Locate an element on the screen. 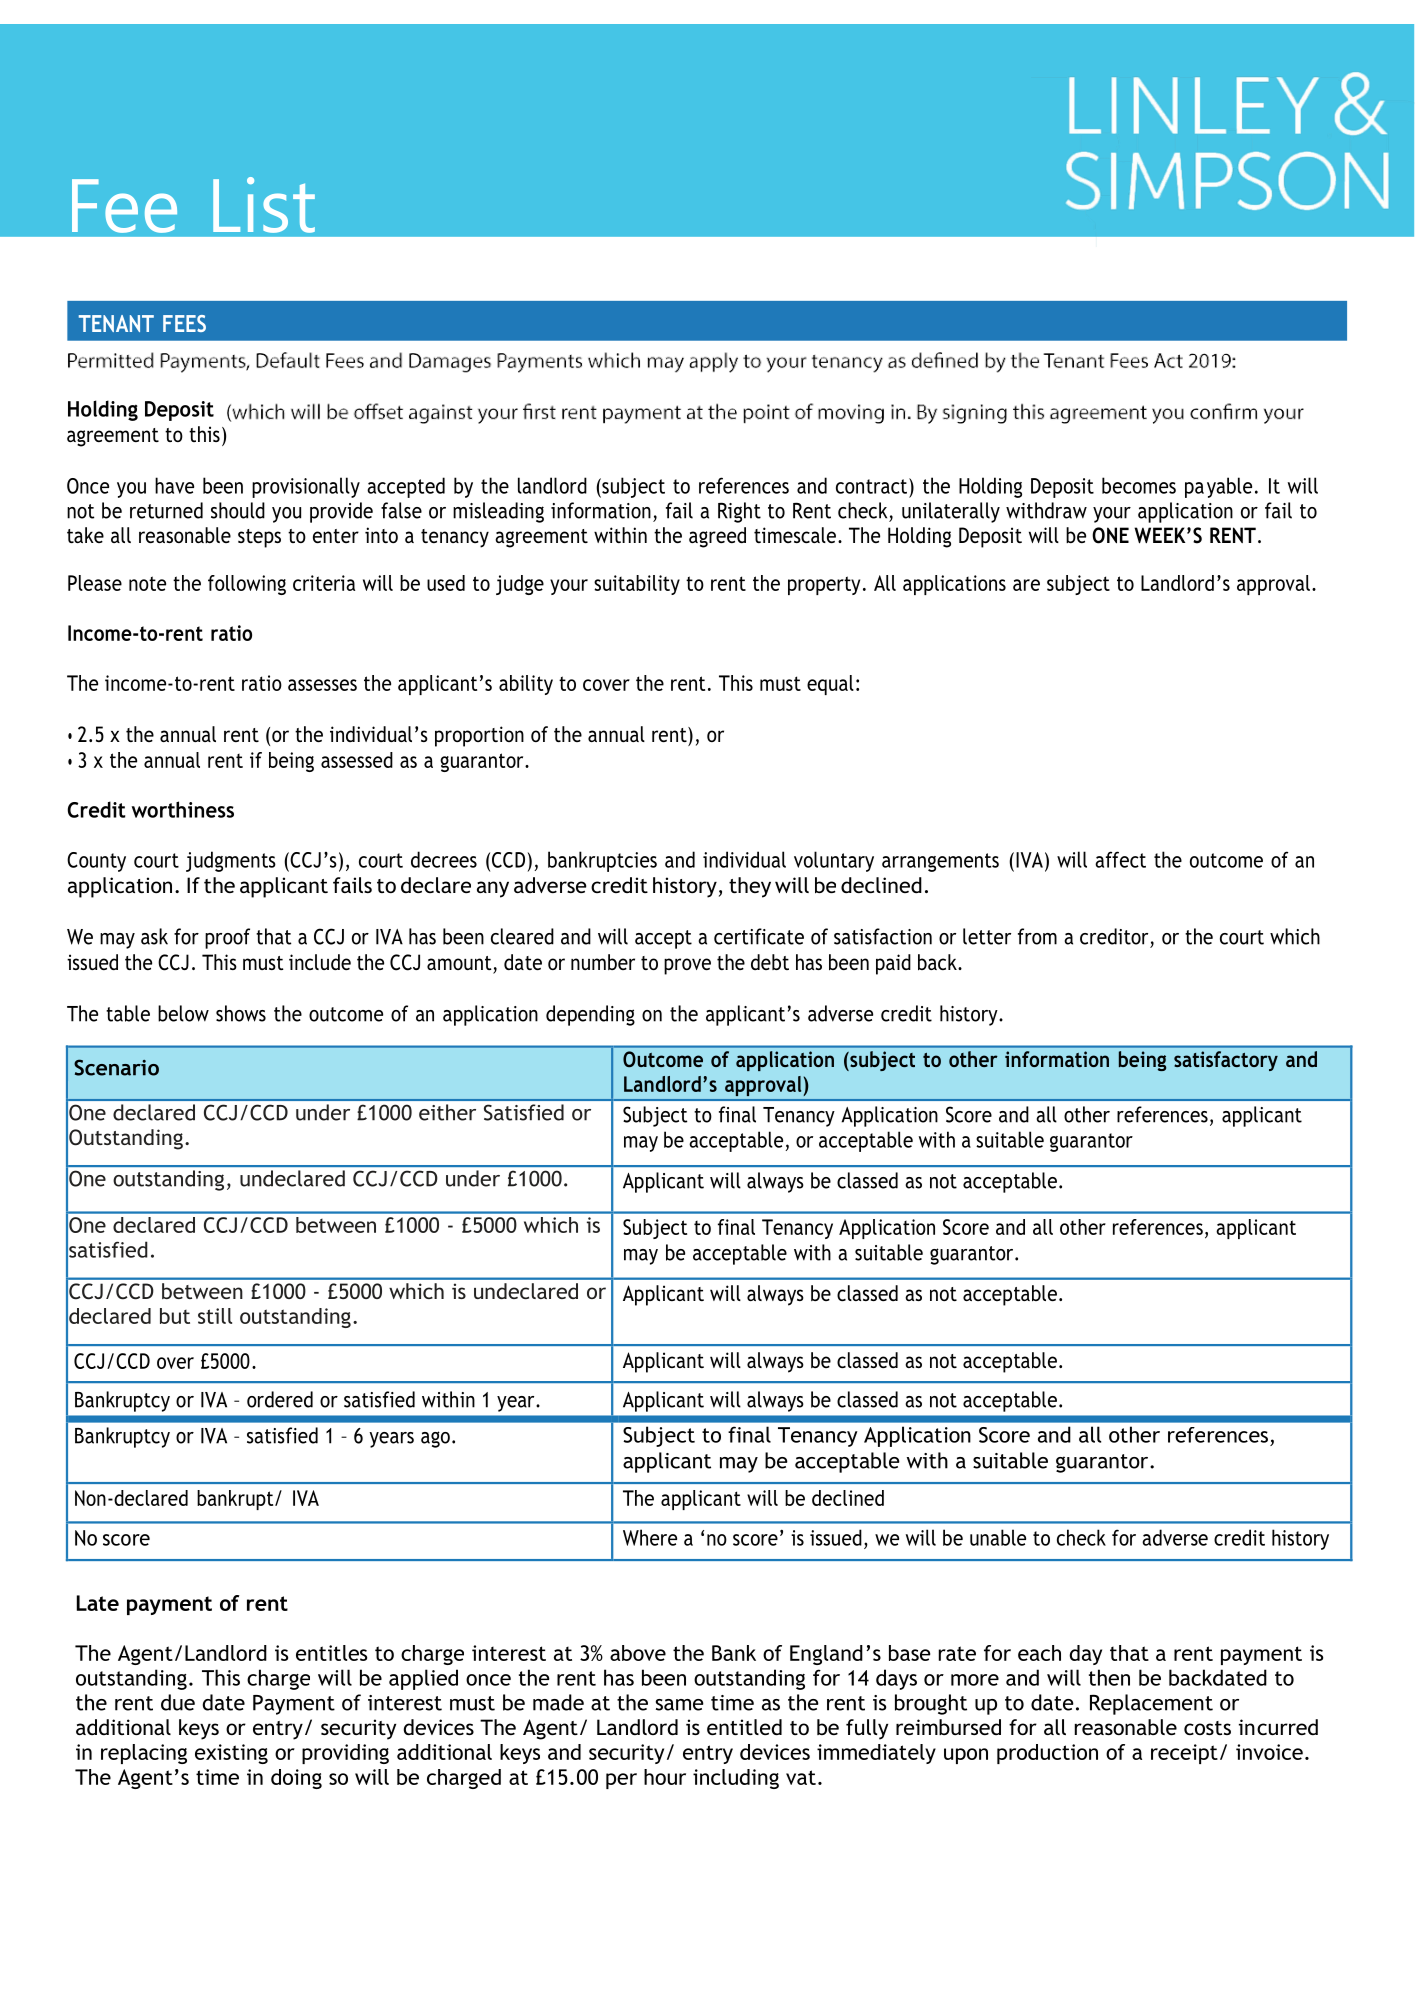 The image size is (1416, 2001). List is located at coordinates (264, 205).
